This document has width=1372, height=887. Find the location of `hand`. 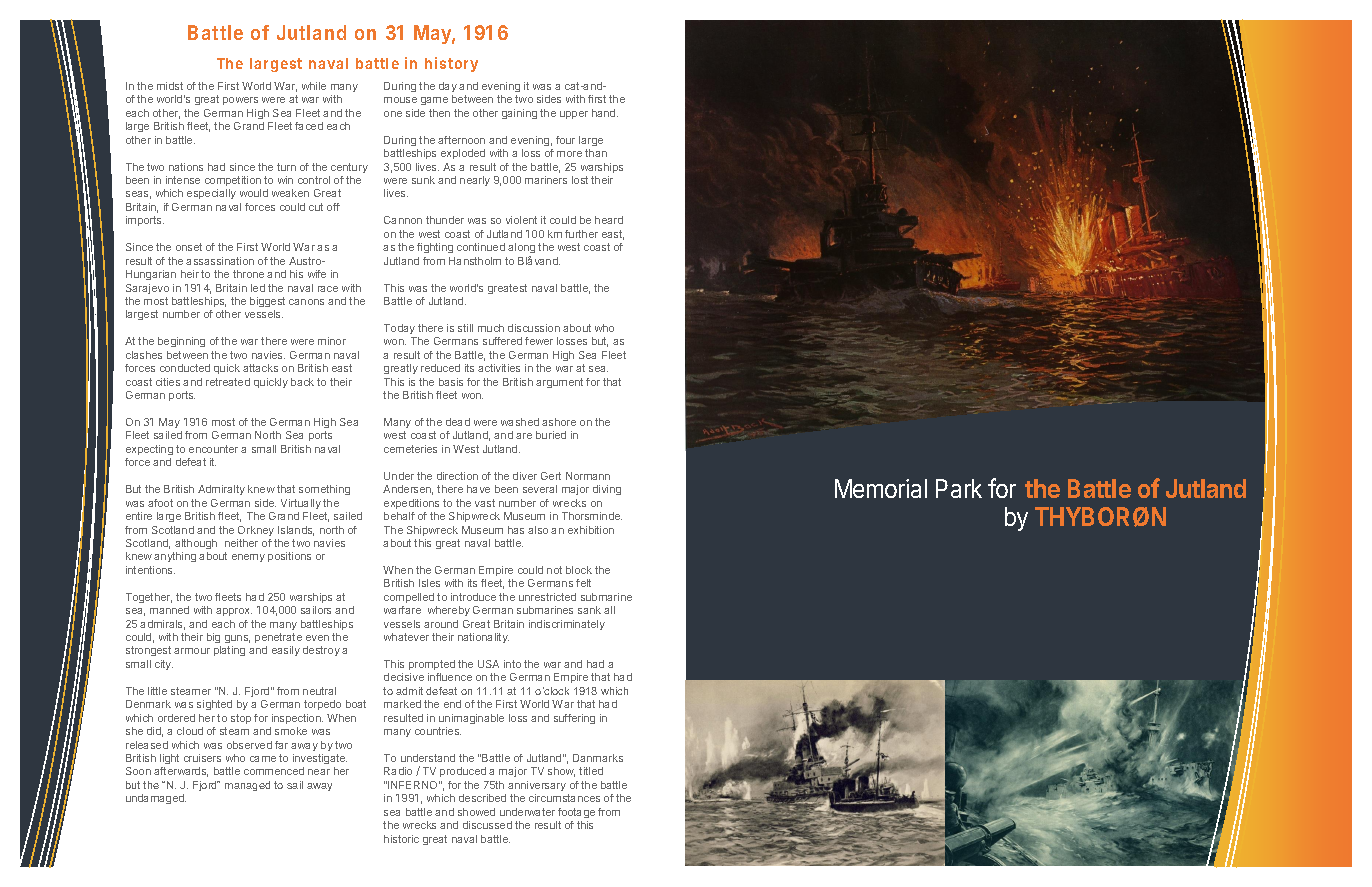

hand is located at coordinates (605, 113).
